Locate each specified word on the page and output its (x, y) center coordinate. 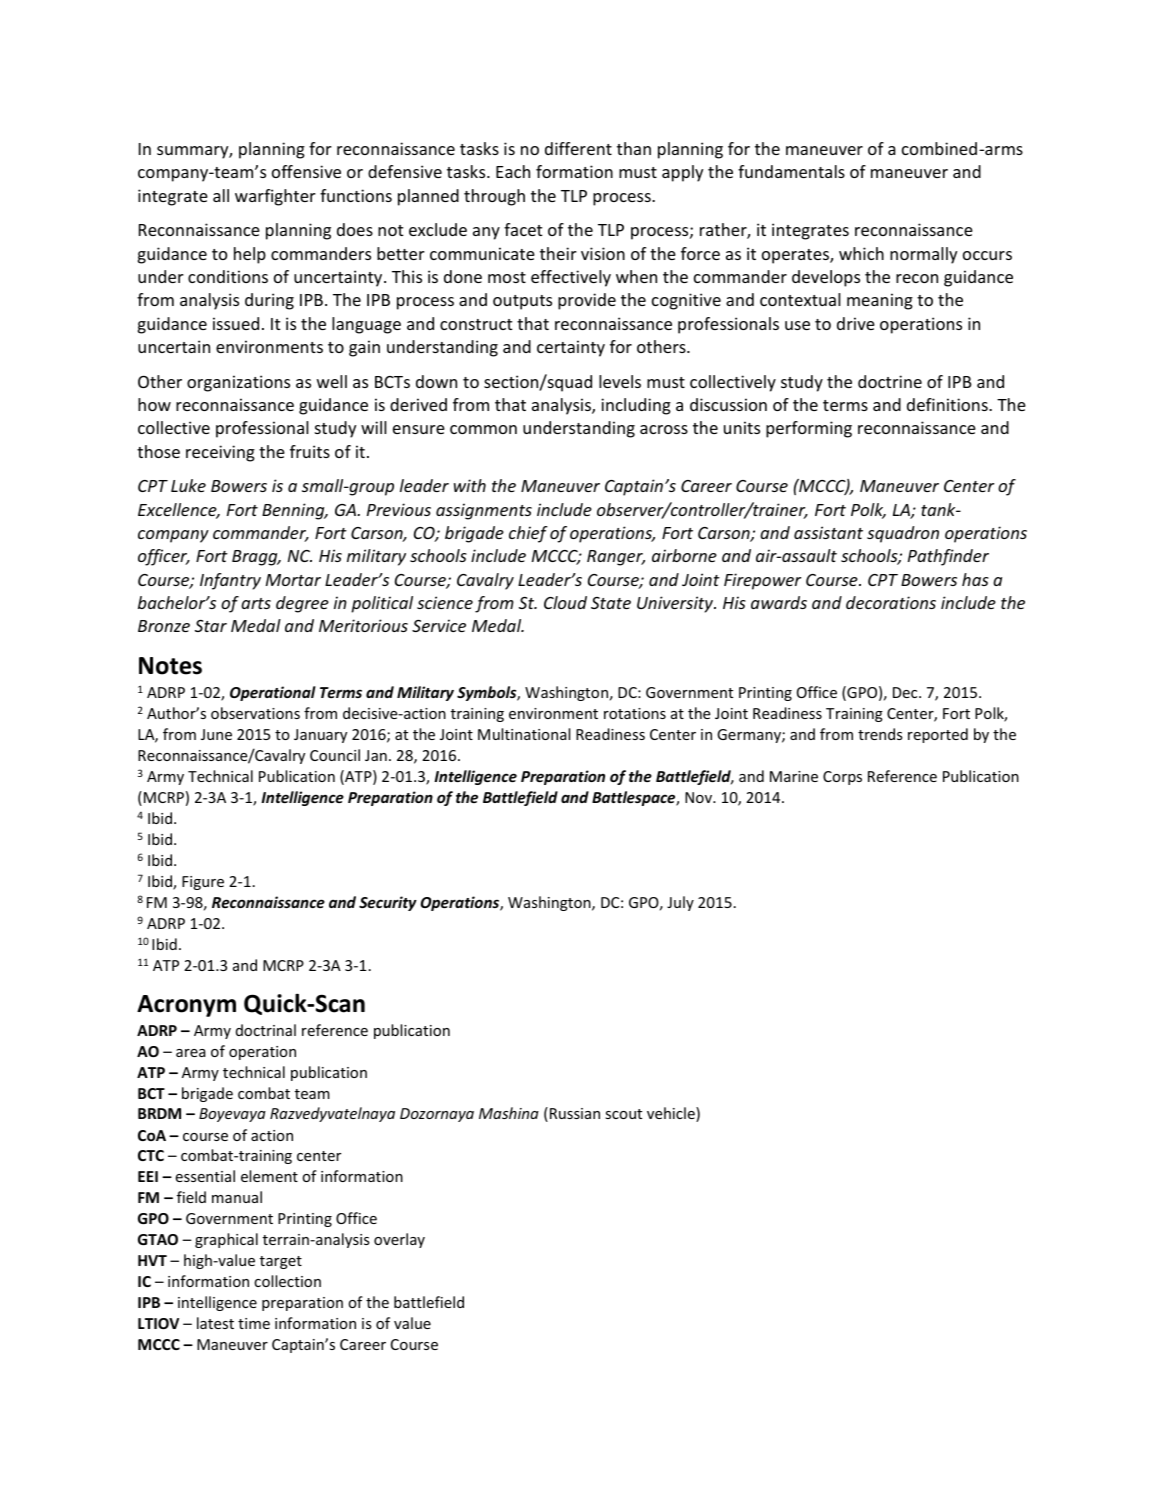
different (578, 148)
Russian (575, 1113)
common (483, 429)
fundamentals (791, 171)
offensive (306, 171)
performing (809, 429)
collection (287, 1281)
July (680, 903)
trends (880, 734)
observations (255, 713)
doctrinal (266, 1030)
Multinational (524, 734)
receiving (220, 453)
